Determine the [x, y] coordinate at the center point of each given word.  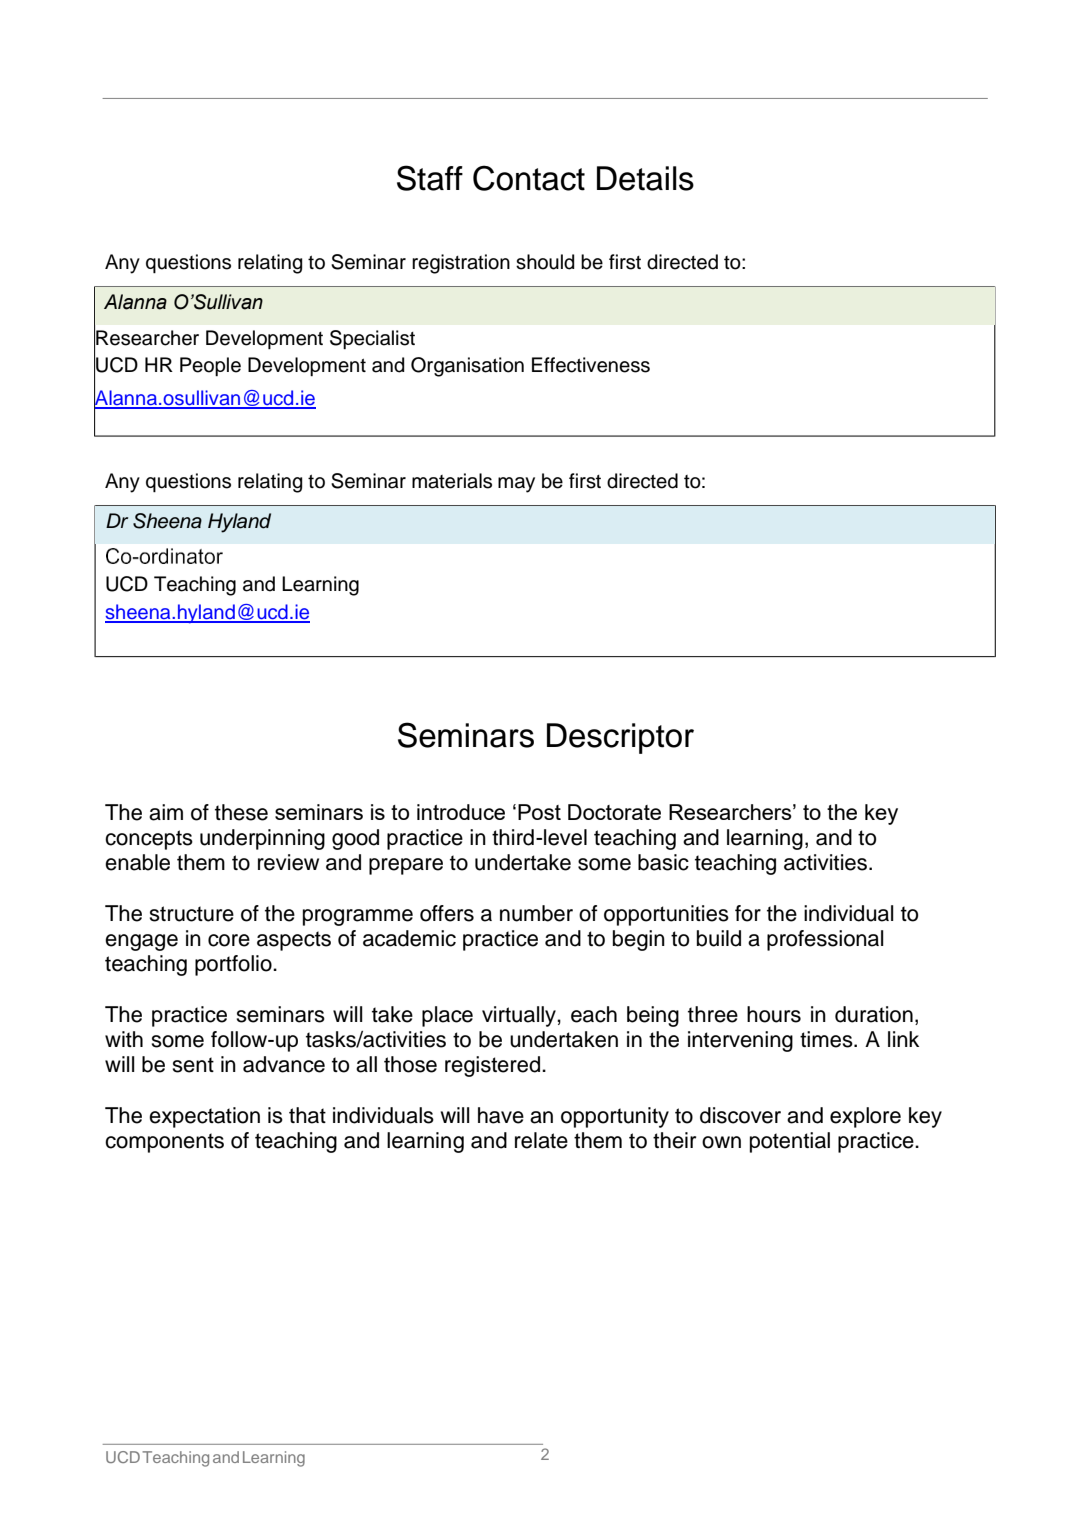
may [516, 485]
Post [539, 812]
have [501, 1115]
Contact [529, 178]
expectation [204, 1117]
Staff [430, 178]
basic [663, 862]
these [241, 812]
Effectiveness [591, 365]
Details [645, 178]
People [210, 366]
